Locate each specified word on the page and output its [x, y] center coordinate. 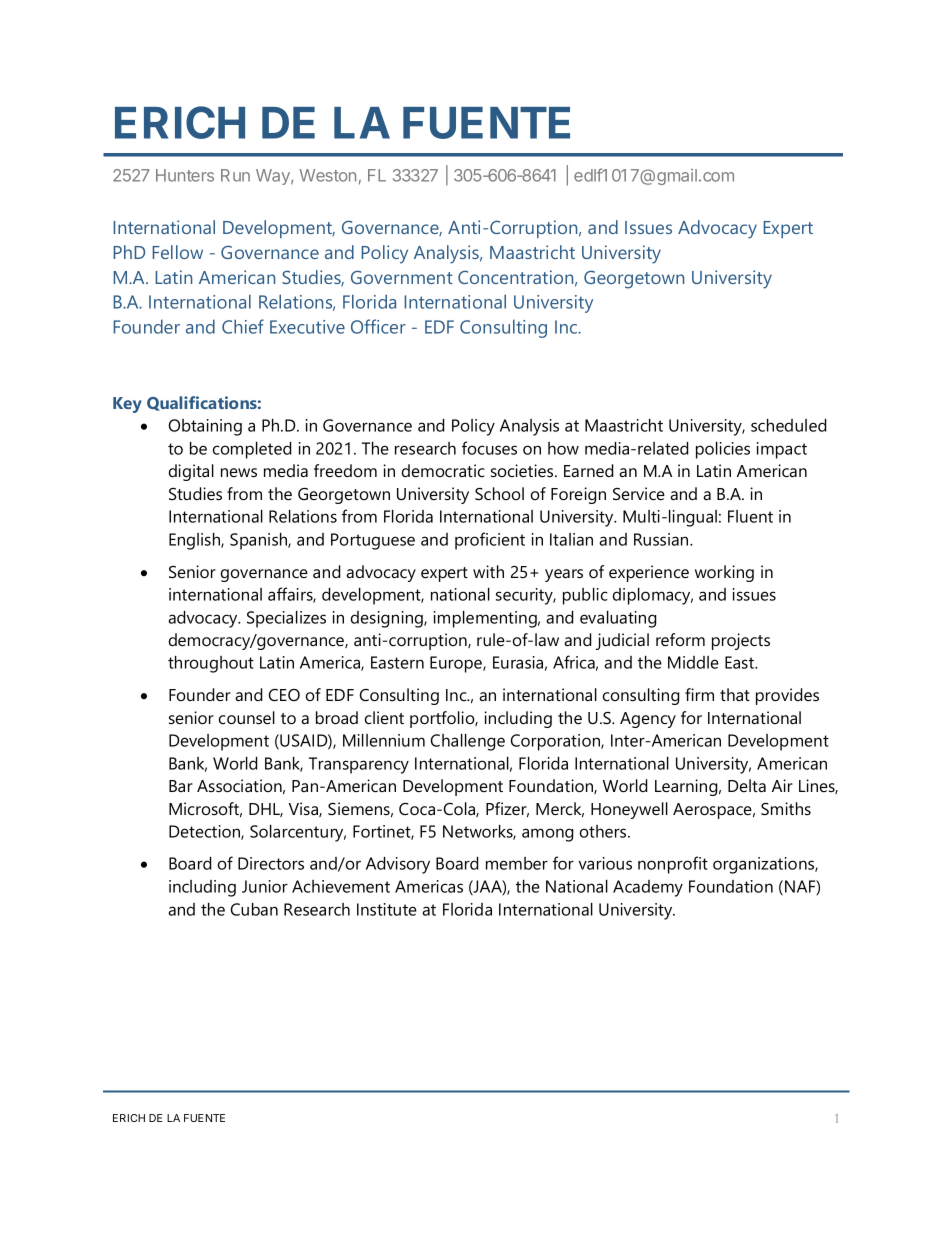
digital [191, 472]
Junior [265, 886]
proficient [490, 541]
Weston [327, 175]
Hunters [185, 175]
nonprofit [673, 865]
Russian [662, 539]
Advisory [398, 865]
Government [402, 277]
